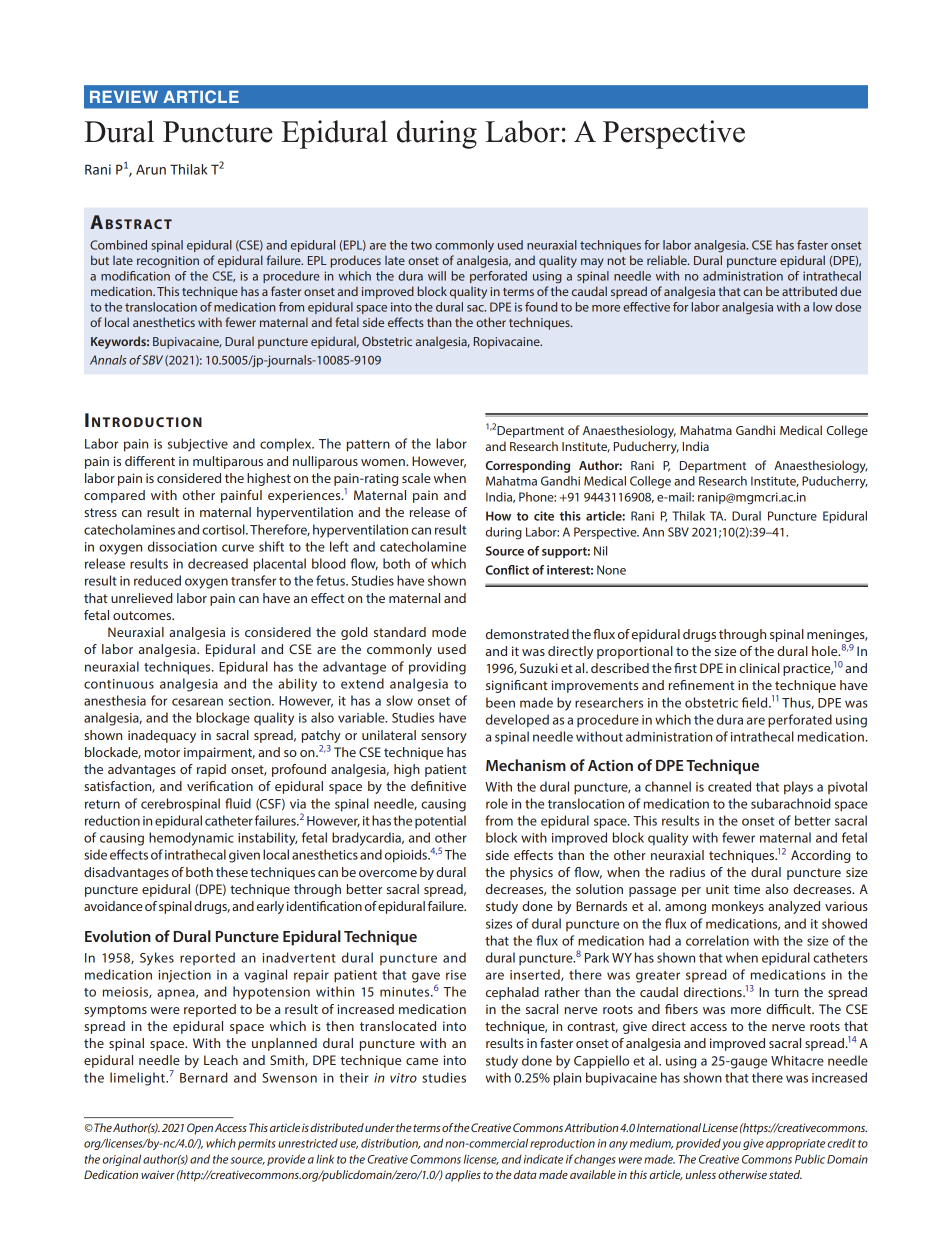  Describe the element at coordinates (232, 872) in the screenshot. I see `these` at that location.
